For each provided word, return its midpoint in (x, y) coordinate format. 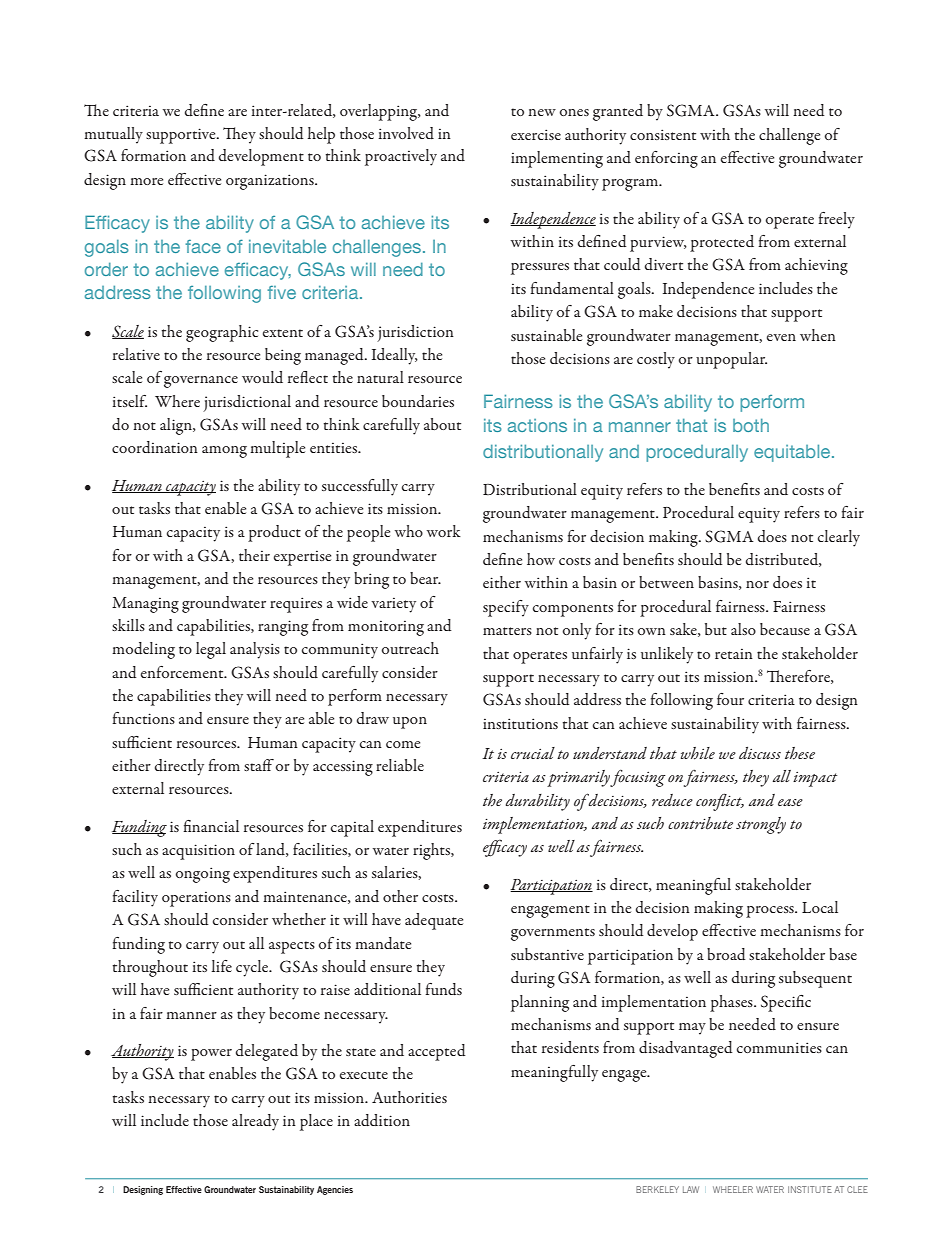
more (146, 181)
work (444, 531)
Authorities (409, 1097)
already (255, 1122)
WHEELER (733, 1189)
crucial (533, 753)
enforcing (666, 159)
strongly (761, 825)
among (224, 452)
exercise (536, 134)
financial (211, 826)
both (751, 425)
